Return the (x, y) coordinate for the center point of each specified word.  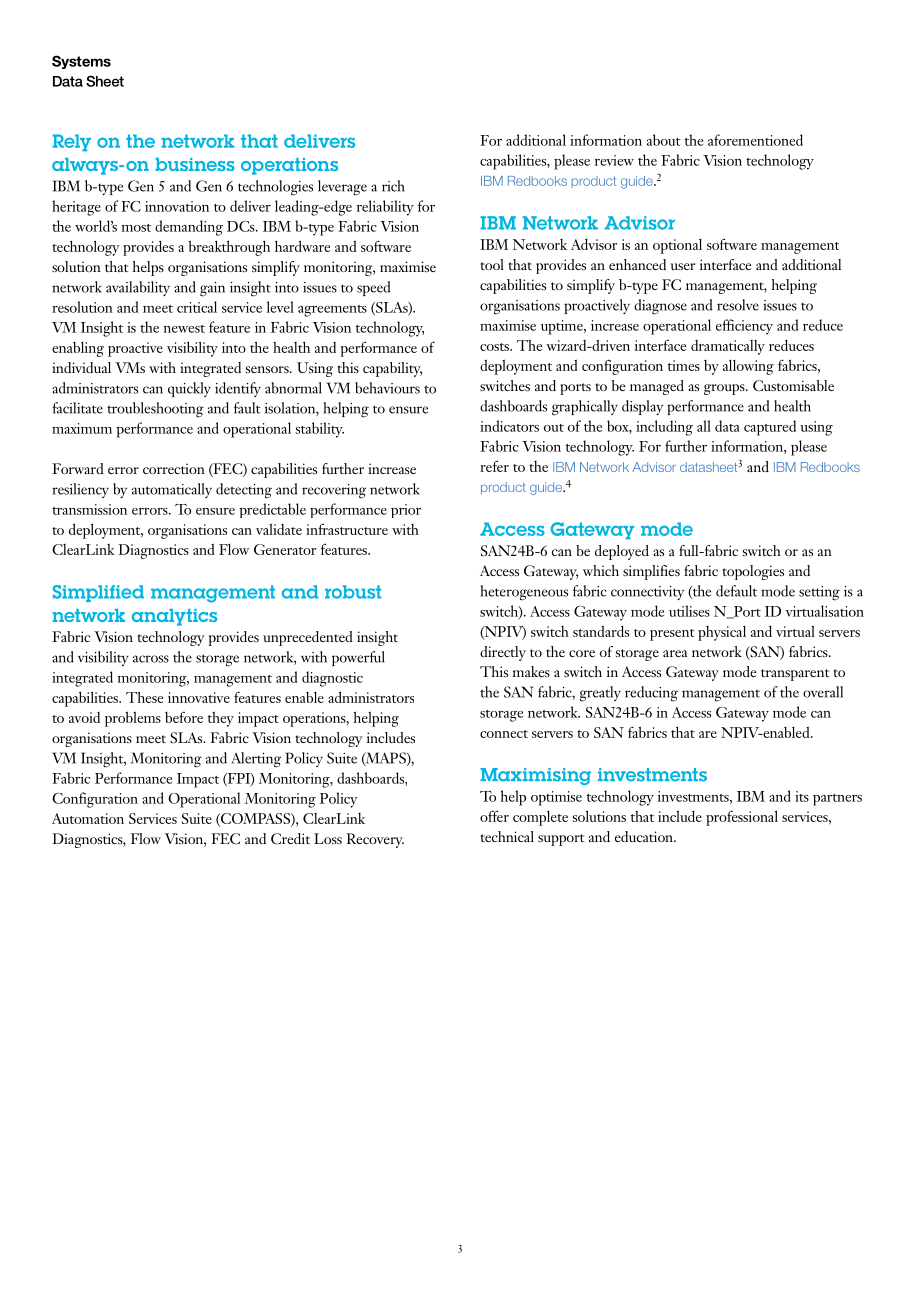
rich (393, 186)
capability (392, 369)
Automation (88, 818)
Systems (81, 62)
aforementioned (755, 140)
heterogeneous (524, 593)
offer (494, 816)
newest (184, 329)
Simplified (98, 593)
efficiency (744, 327)
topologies (753, 572)
